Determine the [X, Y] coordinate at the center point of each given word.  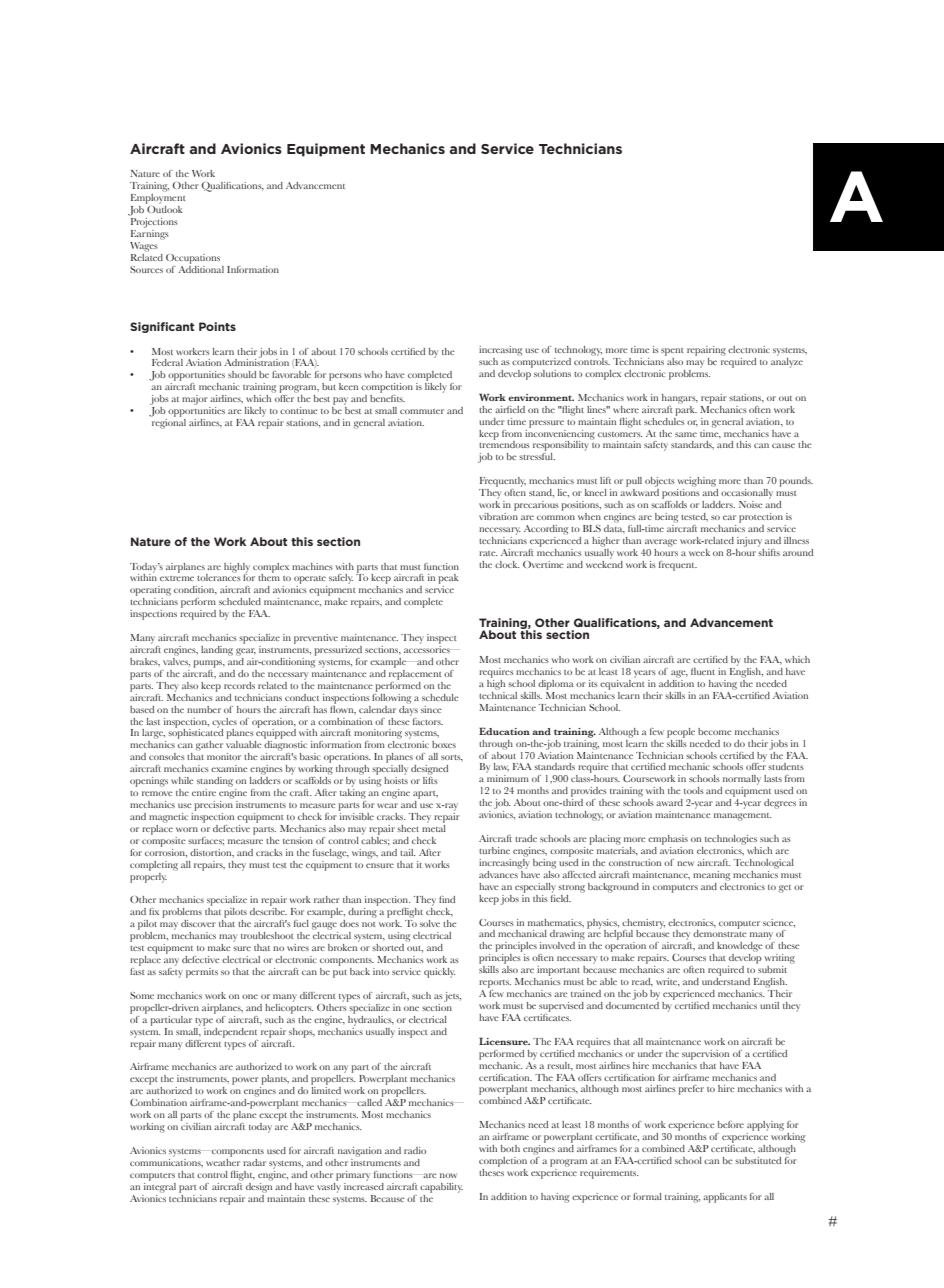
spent [672, 352]
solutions [551, 372]
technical [498, 694]
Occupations [193, 259]
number [204, 709]
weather [223, 1161]
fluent [703, 671]
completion [503, 1162]
